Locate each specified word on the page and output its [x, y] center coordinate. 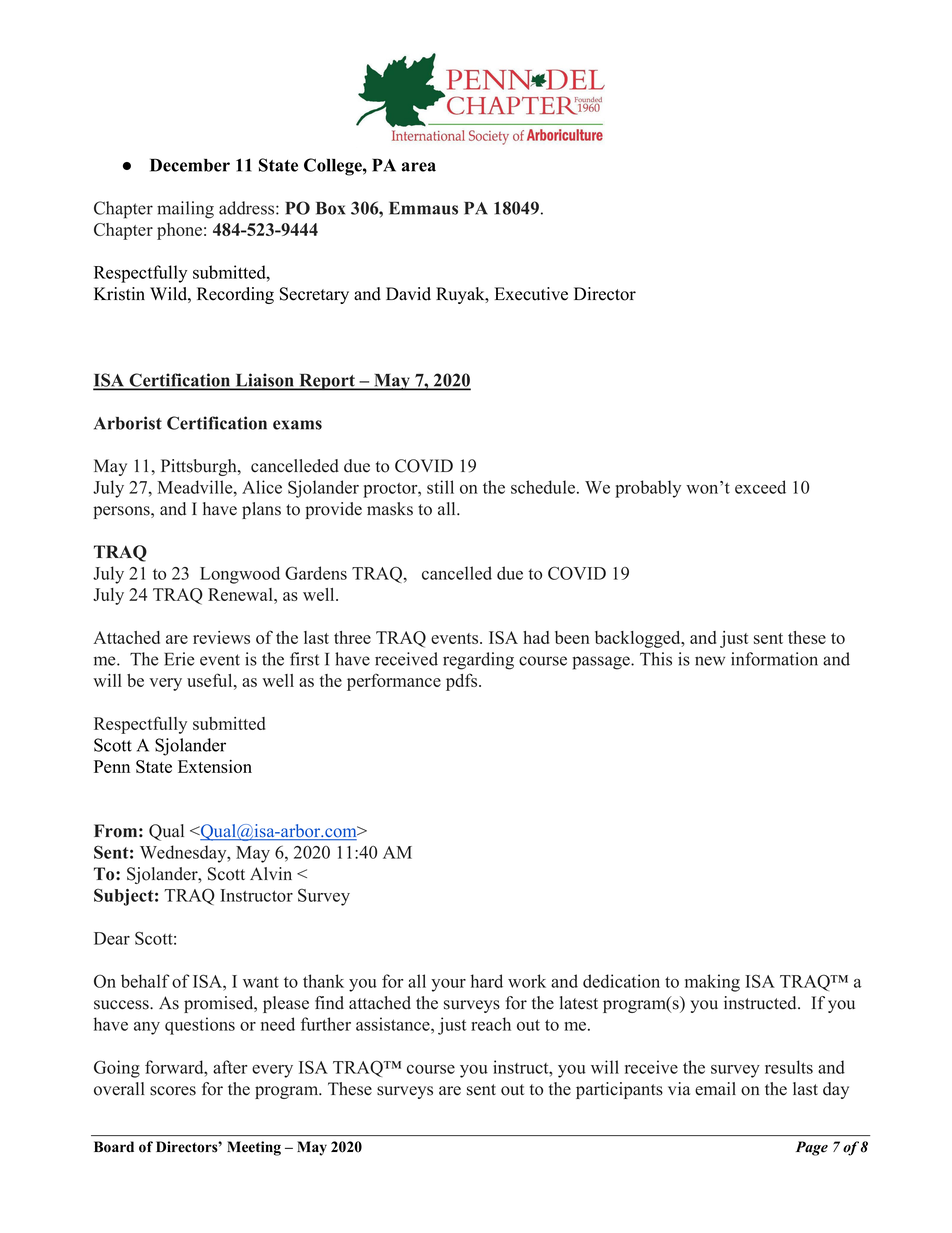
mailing [185, 210]
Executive [531, 294]
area [419, 167]
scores [173, 1091]
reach [491, 1024]
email [715, 1089]
